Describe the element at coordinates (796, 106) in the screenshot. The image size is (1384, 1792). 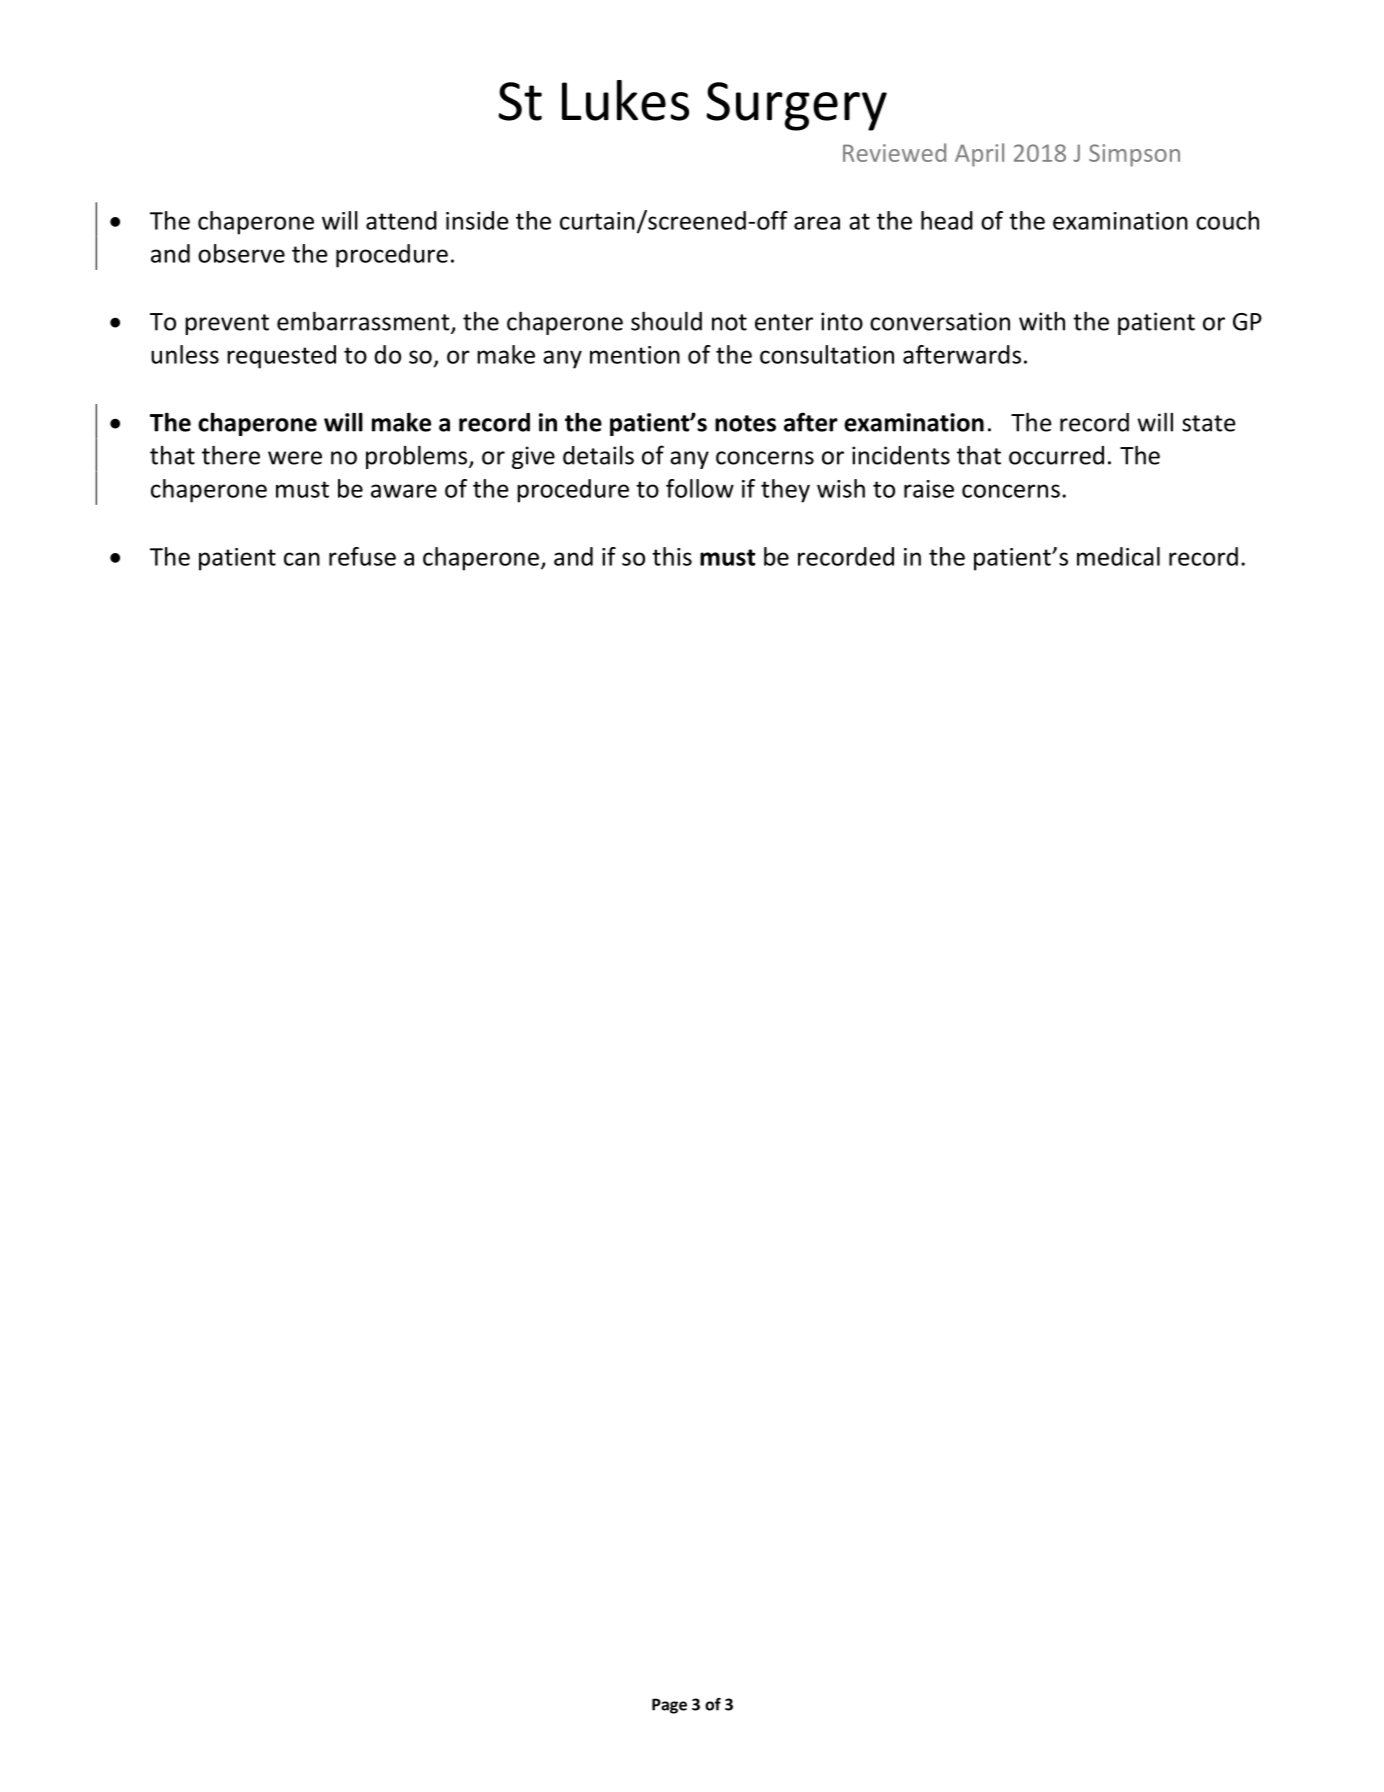
I see `Surgery` at that location.
